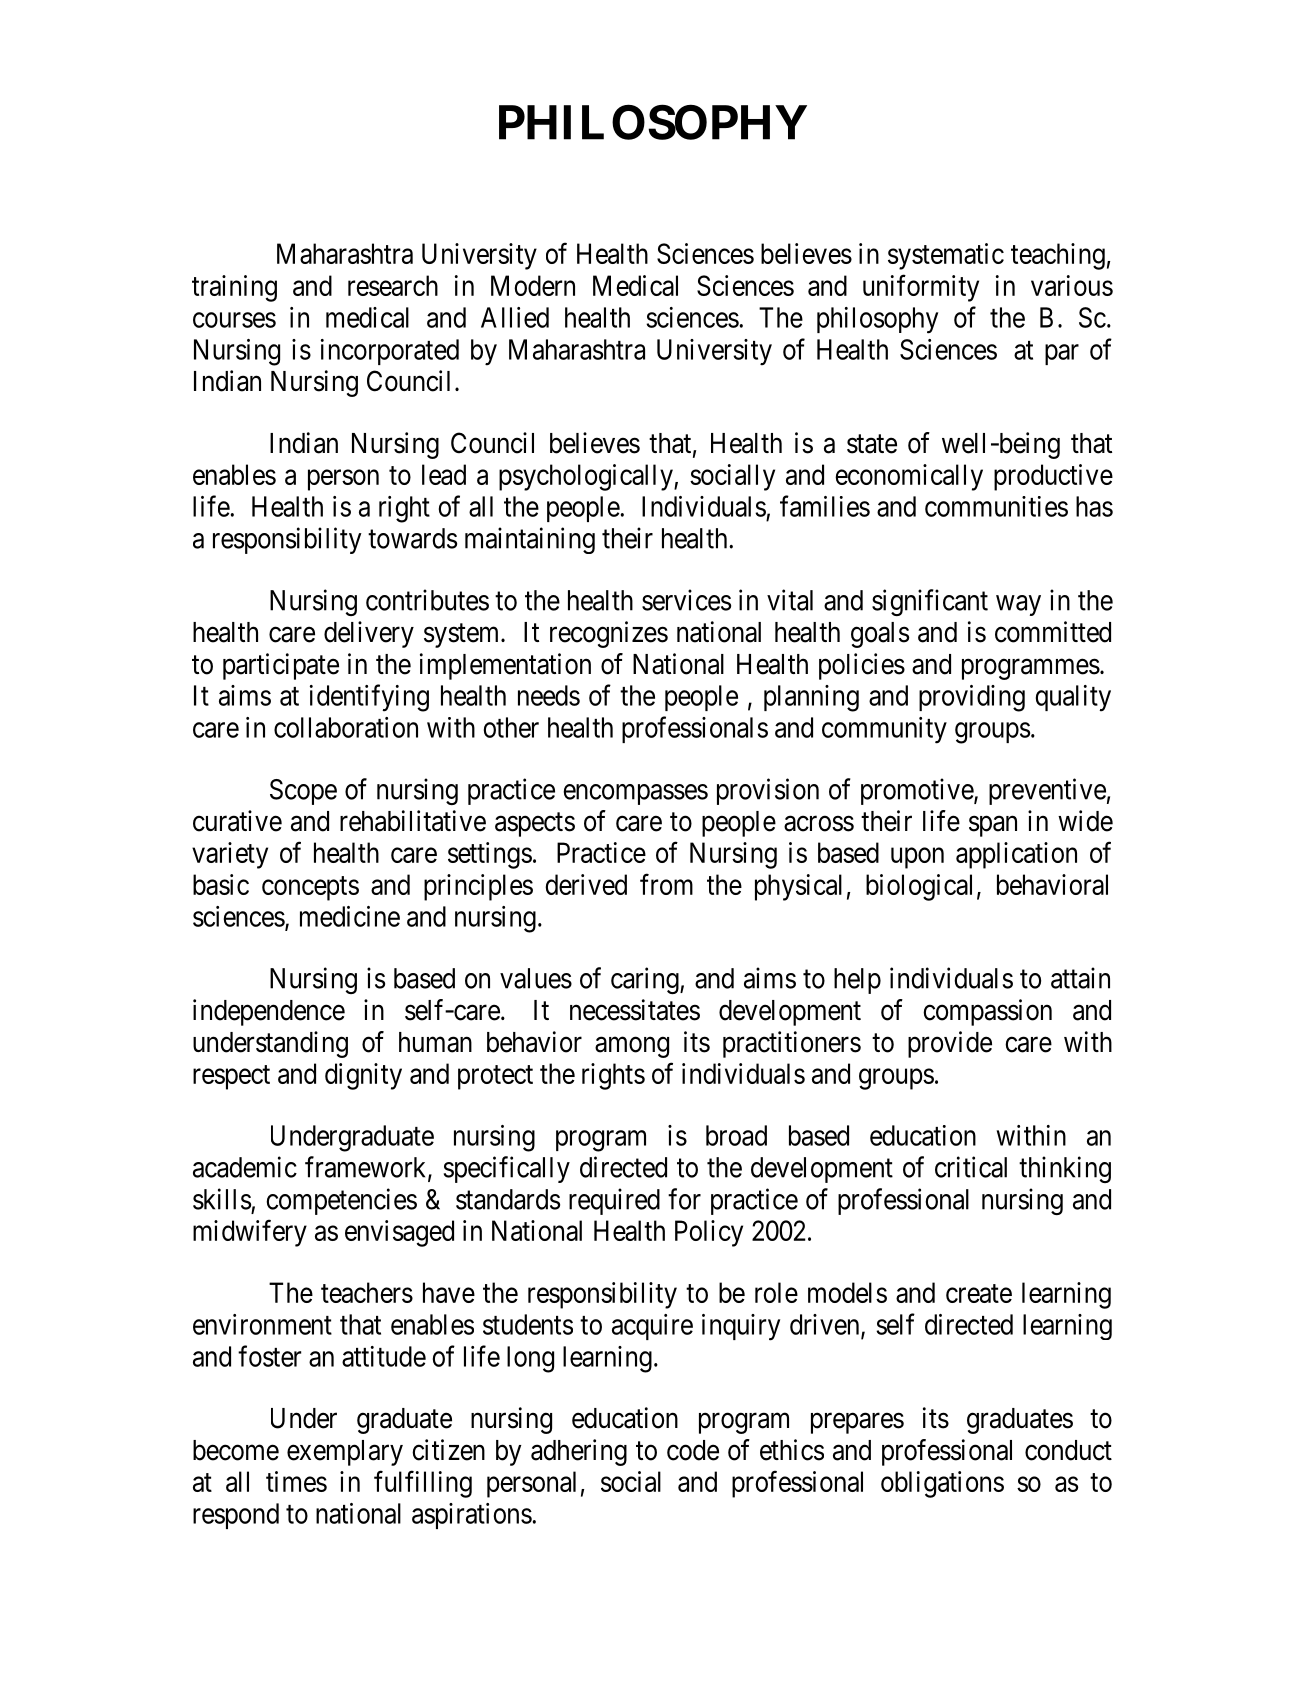 Image resolution: width=1304 pixels, height=1687 pixels. Describe the element at coordinates (533, 285) in the screenshot. I see `Modern` at that location.
